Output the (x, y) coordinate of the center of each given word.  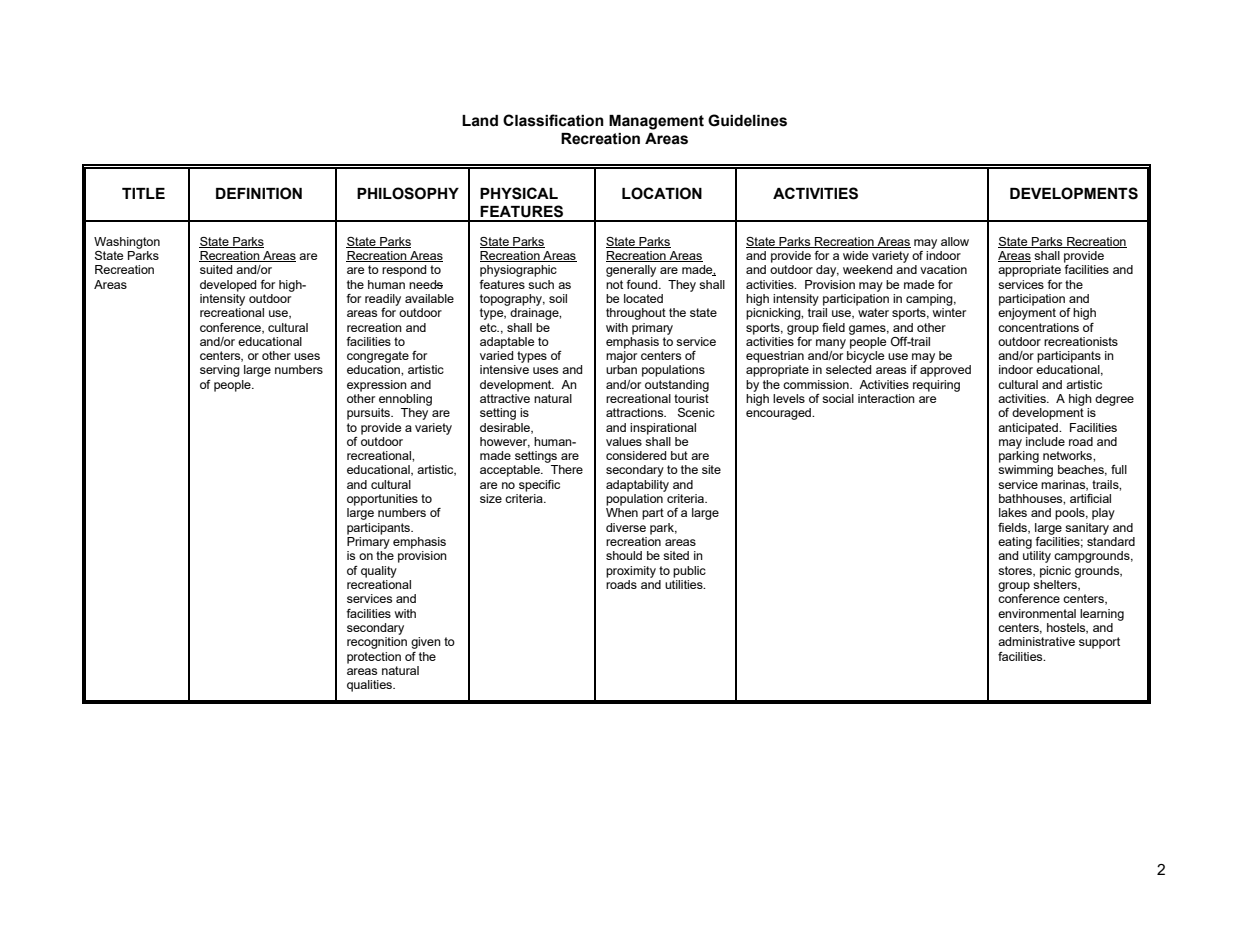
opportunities (382, 500)
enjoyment (1027, 314)
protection (374, 658)
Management (656, 122)
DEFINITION (259, 193)
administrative (1036, 641)
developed (228, 286)
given (426, 643)
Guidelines (747, 120)
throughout (636, 314)
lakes (1013, 512)
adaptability (637, 486)
